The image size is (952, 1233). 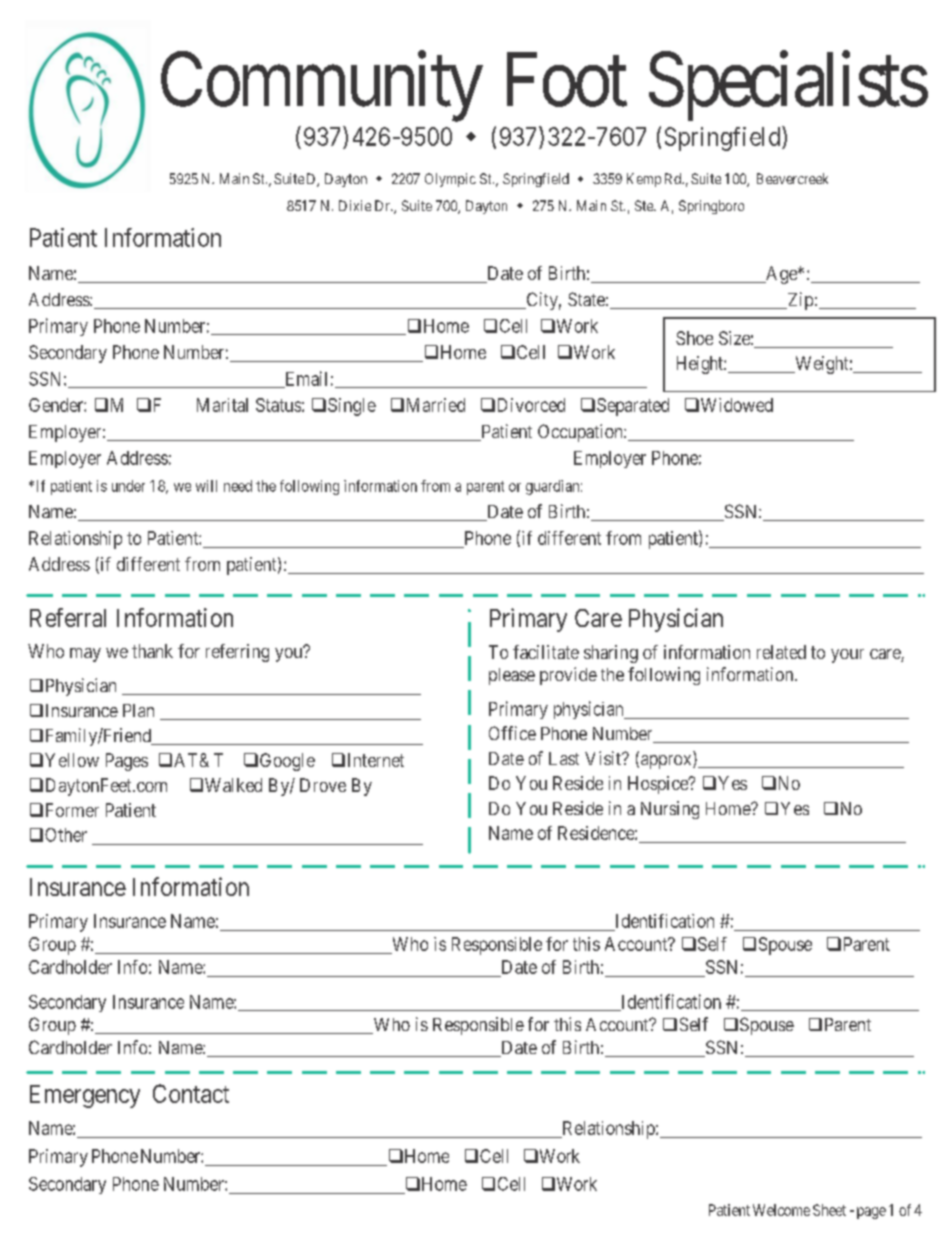 I want to click on Occupation, so click(x=581, y=433).
